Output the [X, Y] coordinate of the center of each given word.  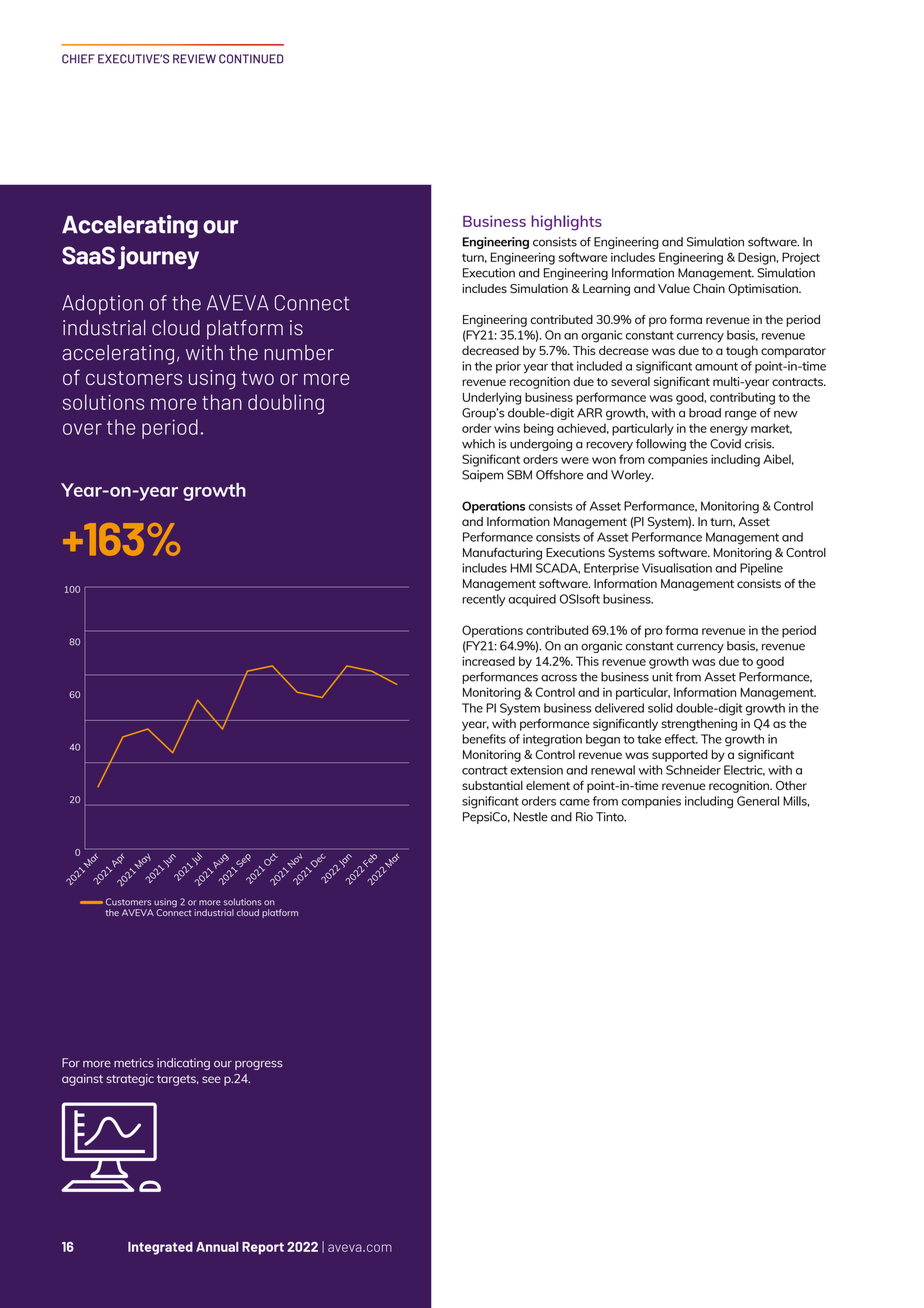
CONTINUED [251, 59]
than [222, 402]
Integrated [160, 1248]
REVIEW [194, 59]
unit [662, 677]
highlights [567, 223]
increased [488, 661]
